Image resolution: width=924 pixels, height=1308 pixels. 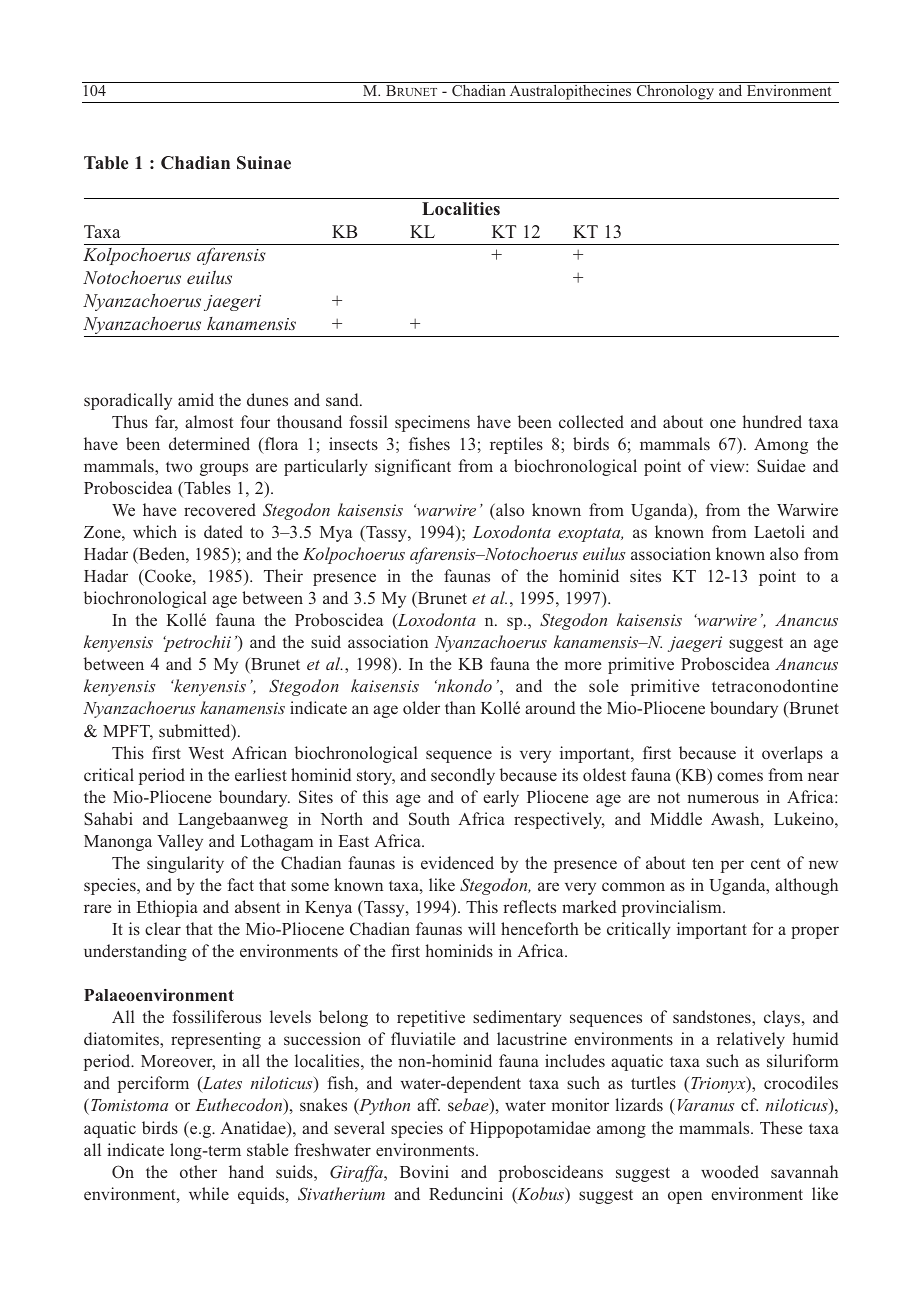 I want to click on other, so click(x=198, y=1171).
